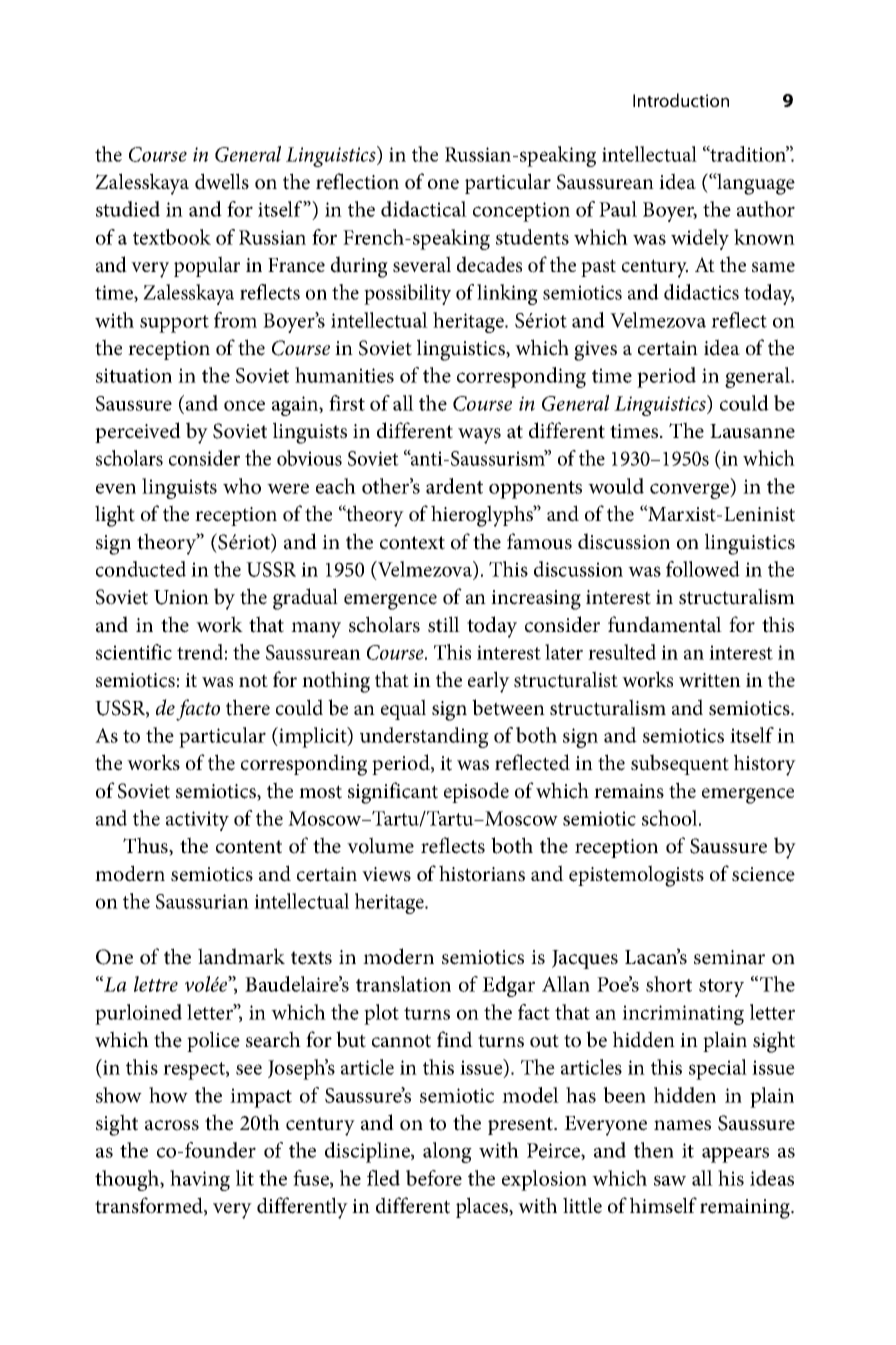  I want to click on dwells, so click(222, 181).
